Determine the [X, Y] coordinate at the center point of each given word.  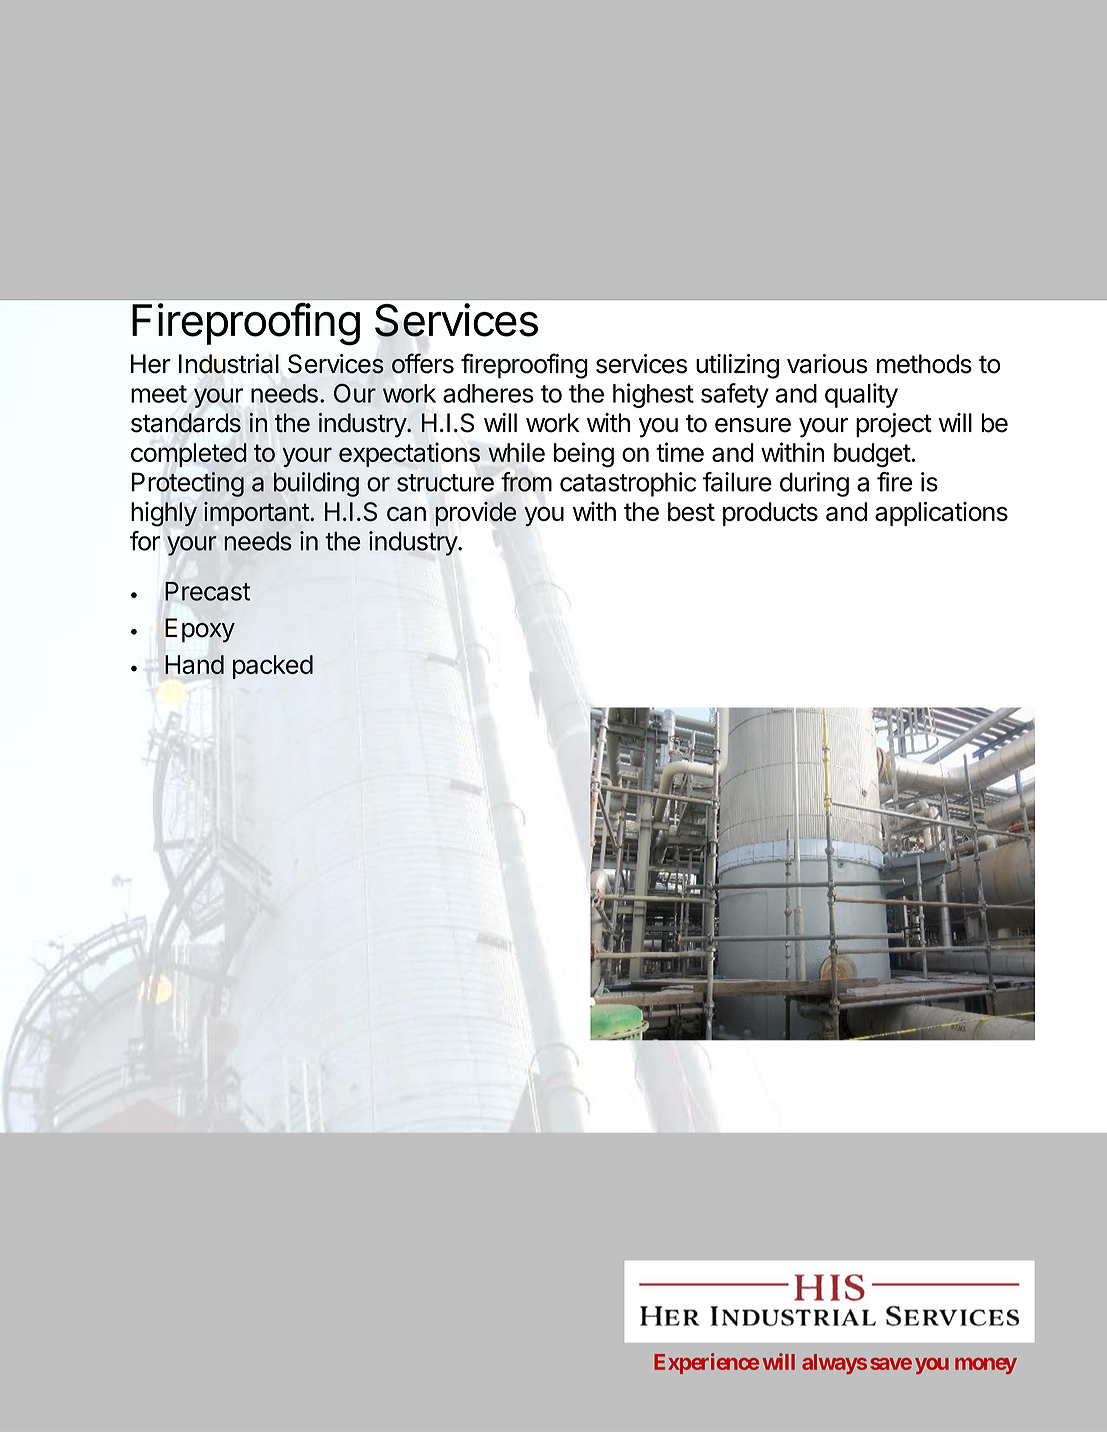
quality [861, 395]
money [986, 1366]
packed [273, 667]
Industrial [229, 364]
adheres [488, 393]
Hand [194, 664]
